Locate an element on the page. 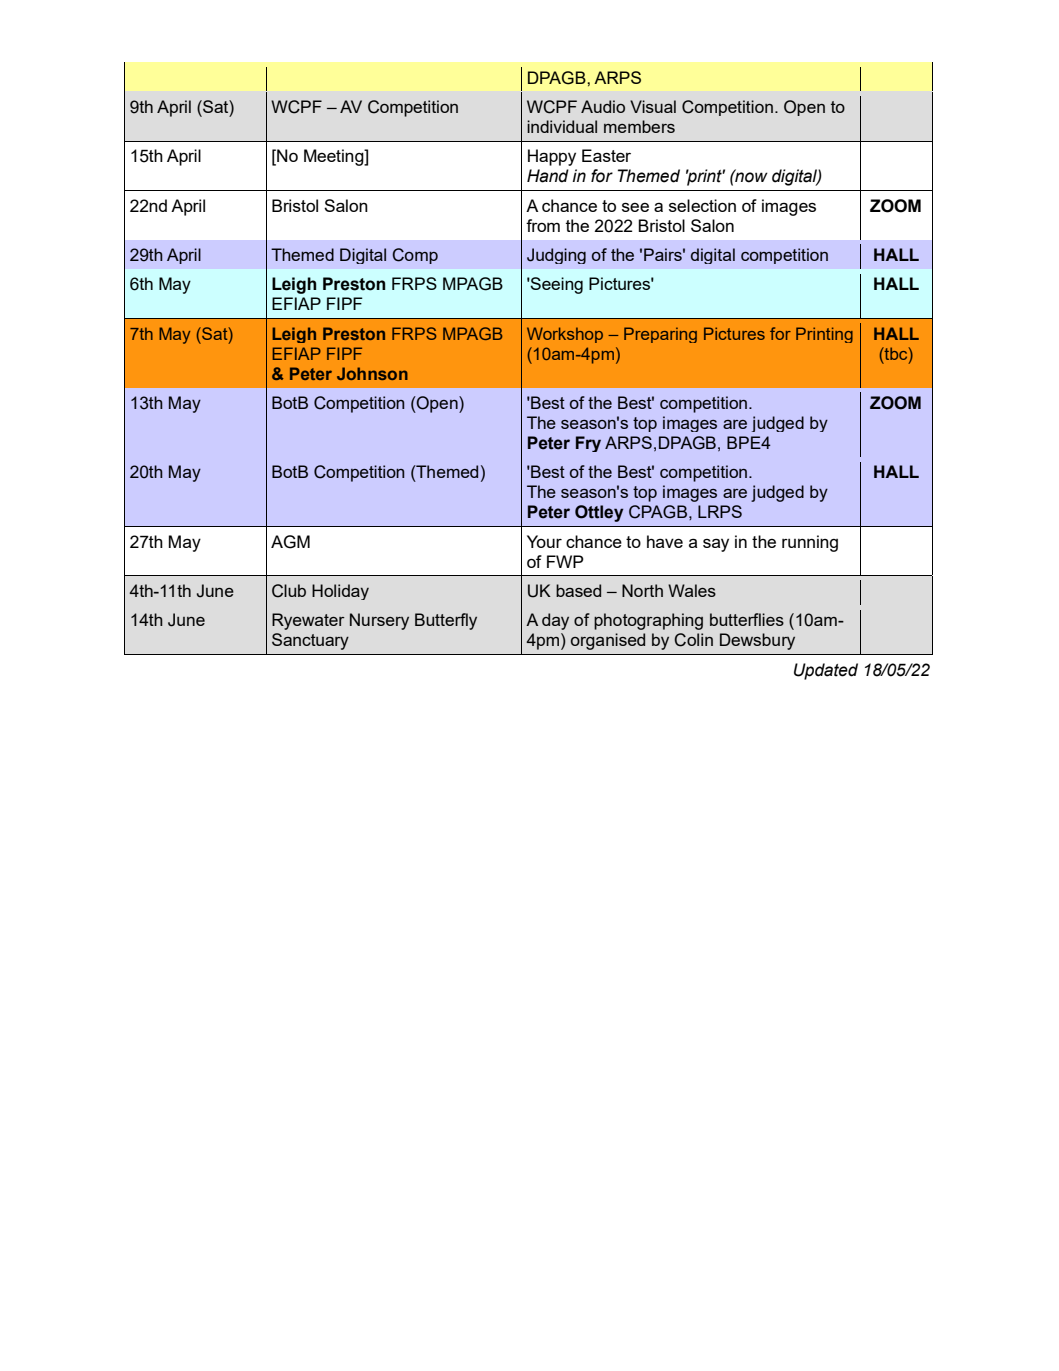 The width and height of the page is (1059, 1371). Visual is located at coordinates (653, 106).
